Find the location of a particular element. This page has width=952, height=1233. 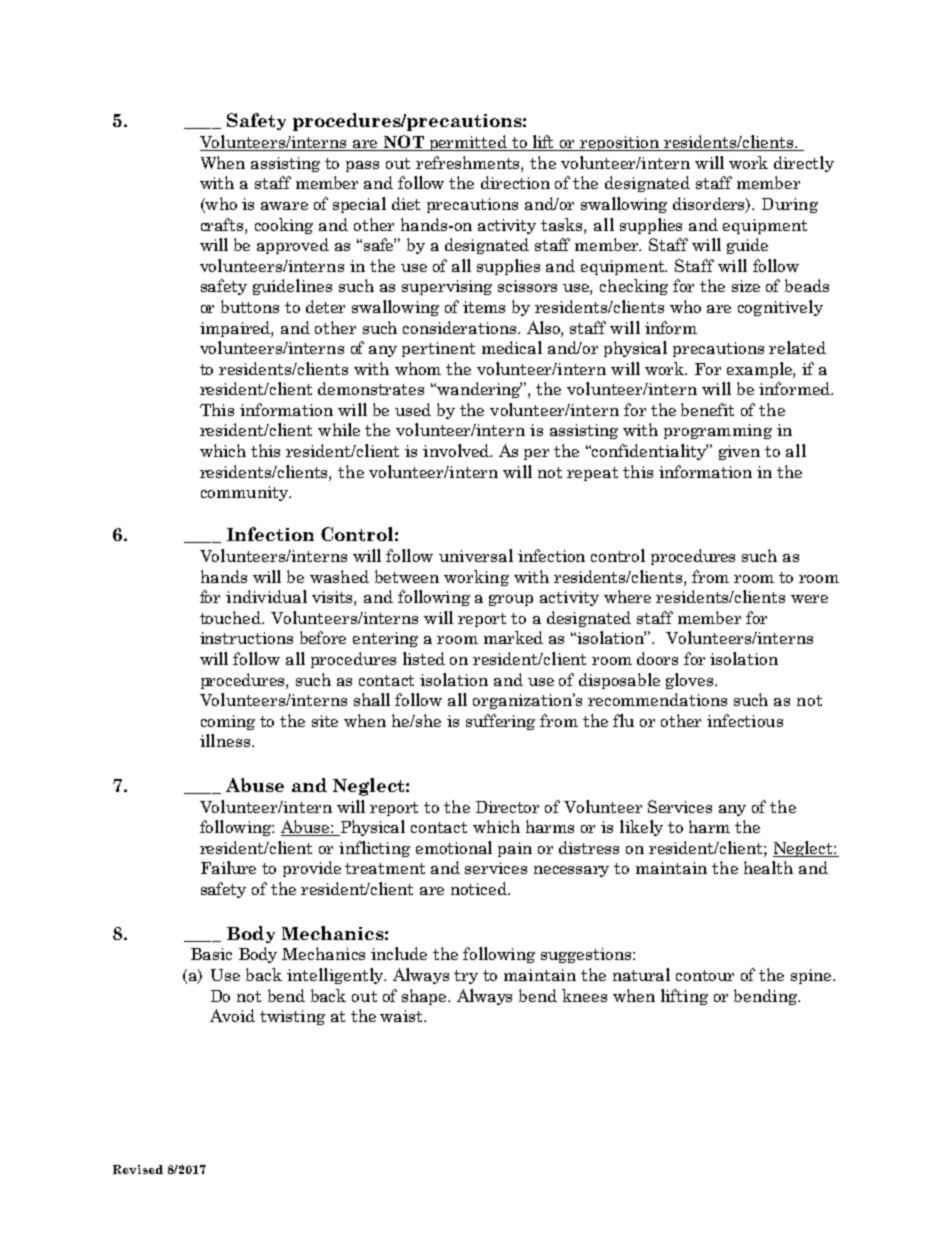

During is located at coordinates (790, 205).
